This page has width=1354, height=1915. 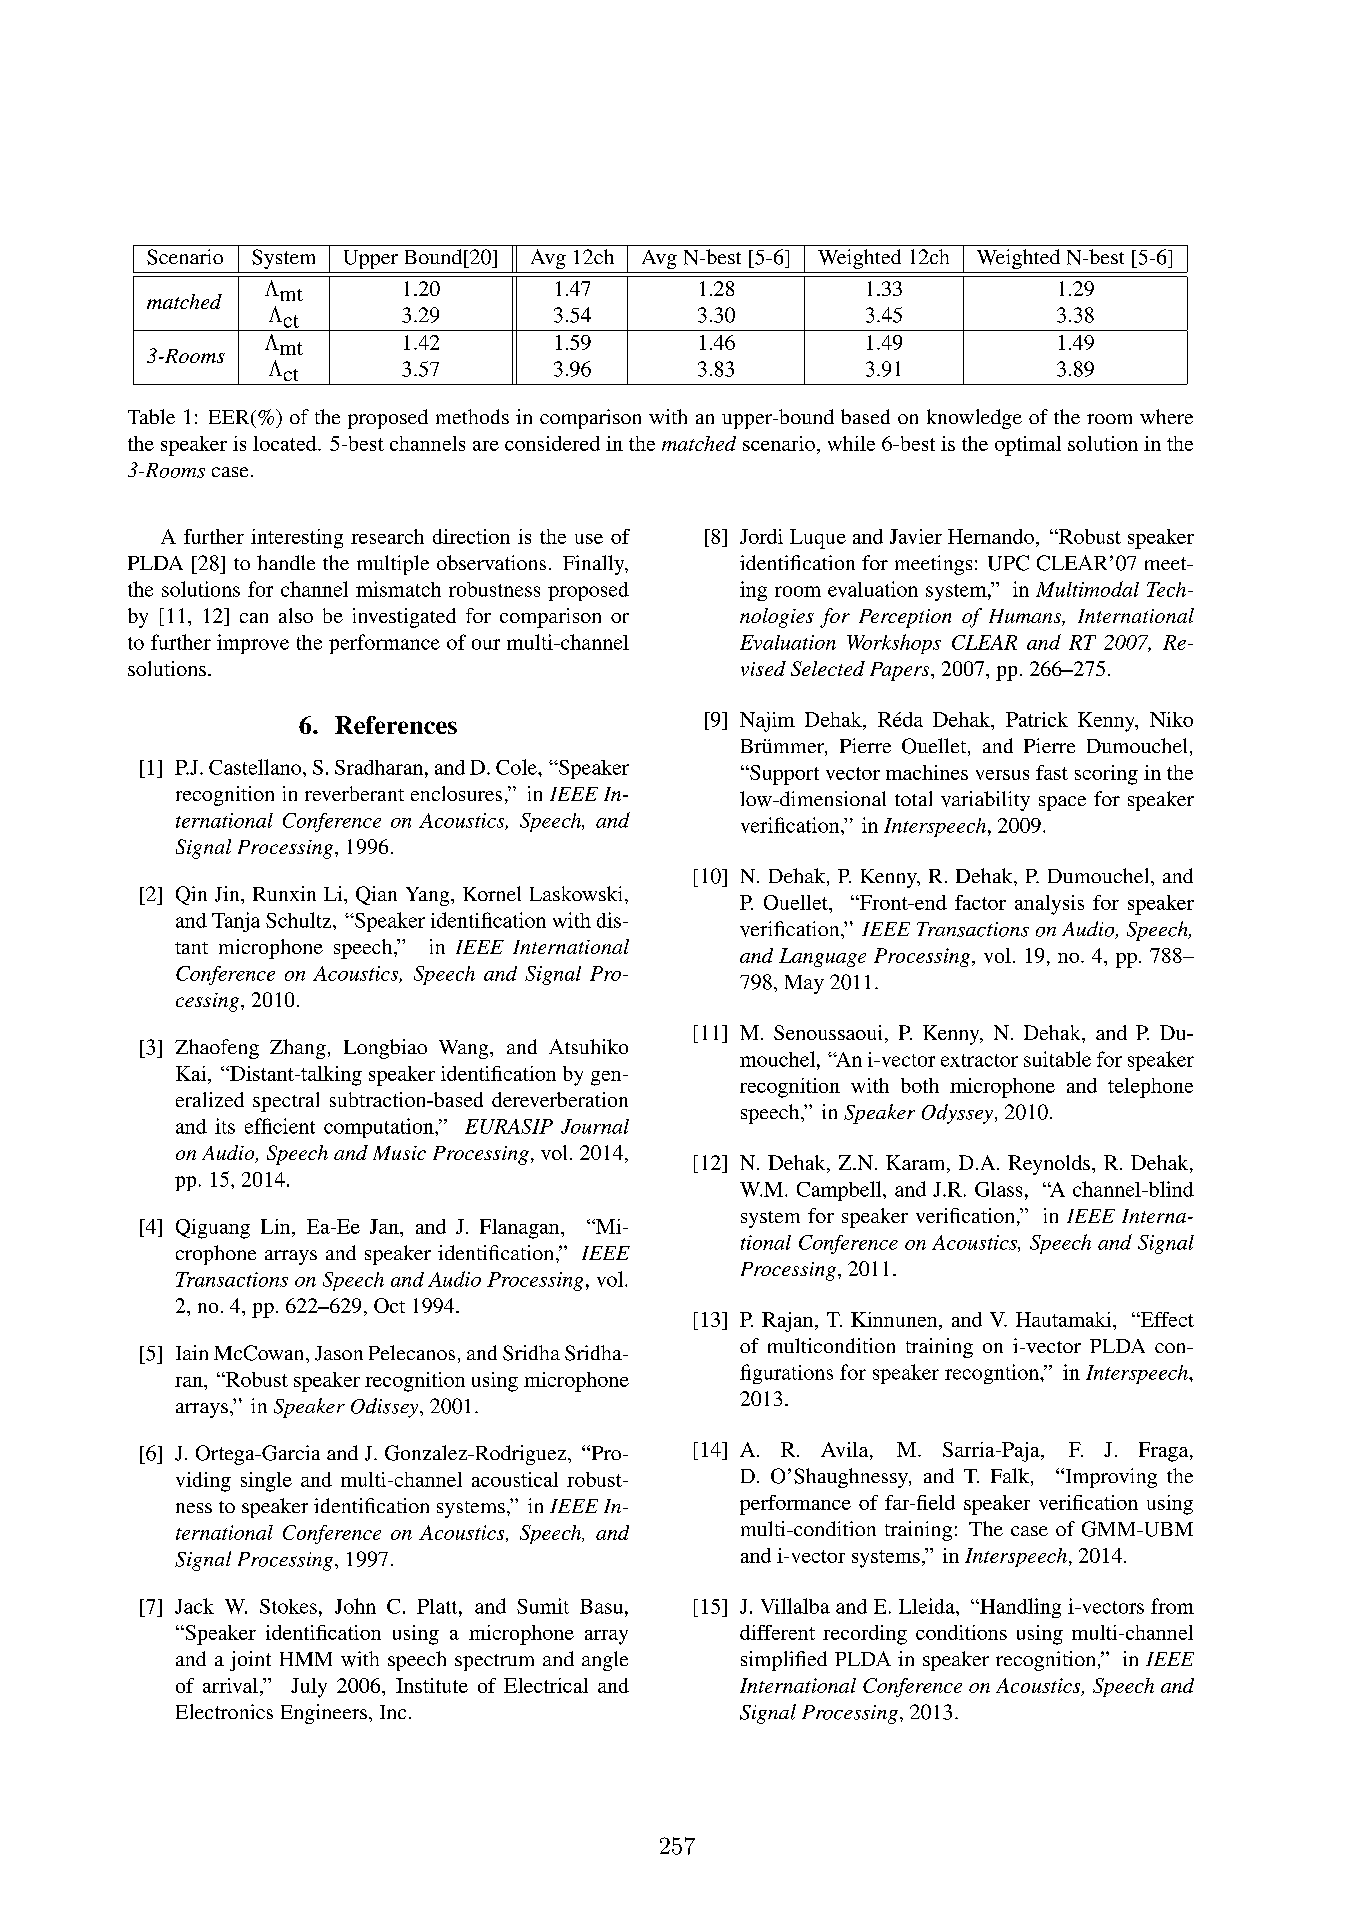 What do you see at coordinates (1028, 446) in the page?
I see `optimal` at bounding box center [1028, 446].
